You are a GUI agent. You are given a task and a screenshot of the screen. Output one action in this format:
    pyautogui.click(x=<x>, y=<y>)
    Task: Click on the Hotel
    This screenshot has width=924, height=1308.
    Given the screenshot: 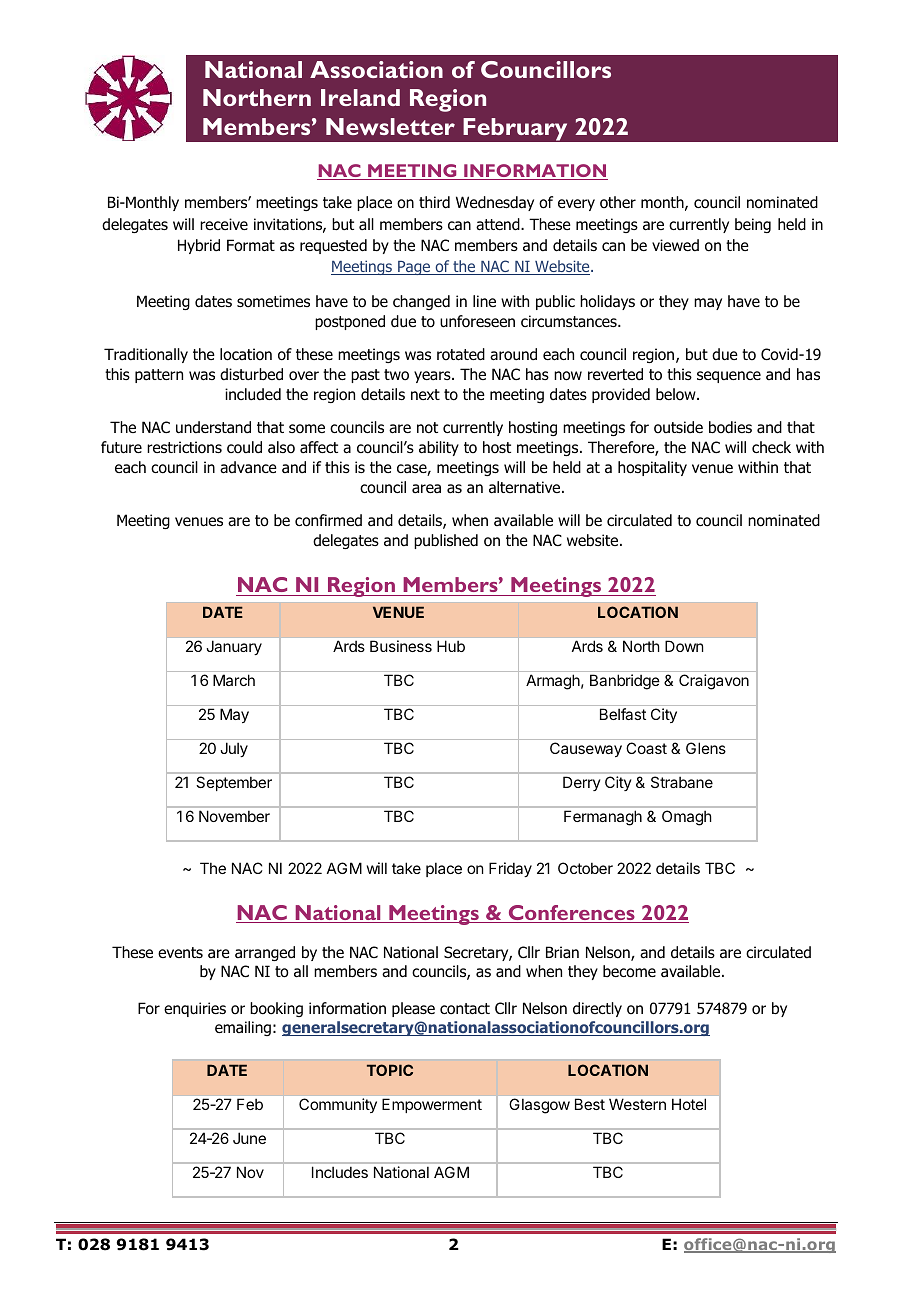 What is the action you would take?
    pyautogui.click(x=689, y=1104)
